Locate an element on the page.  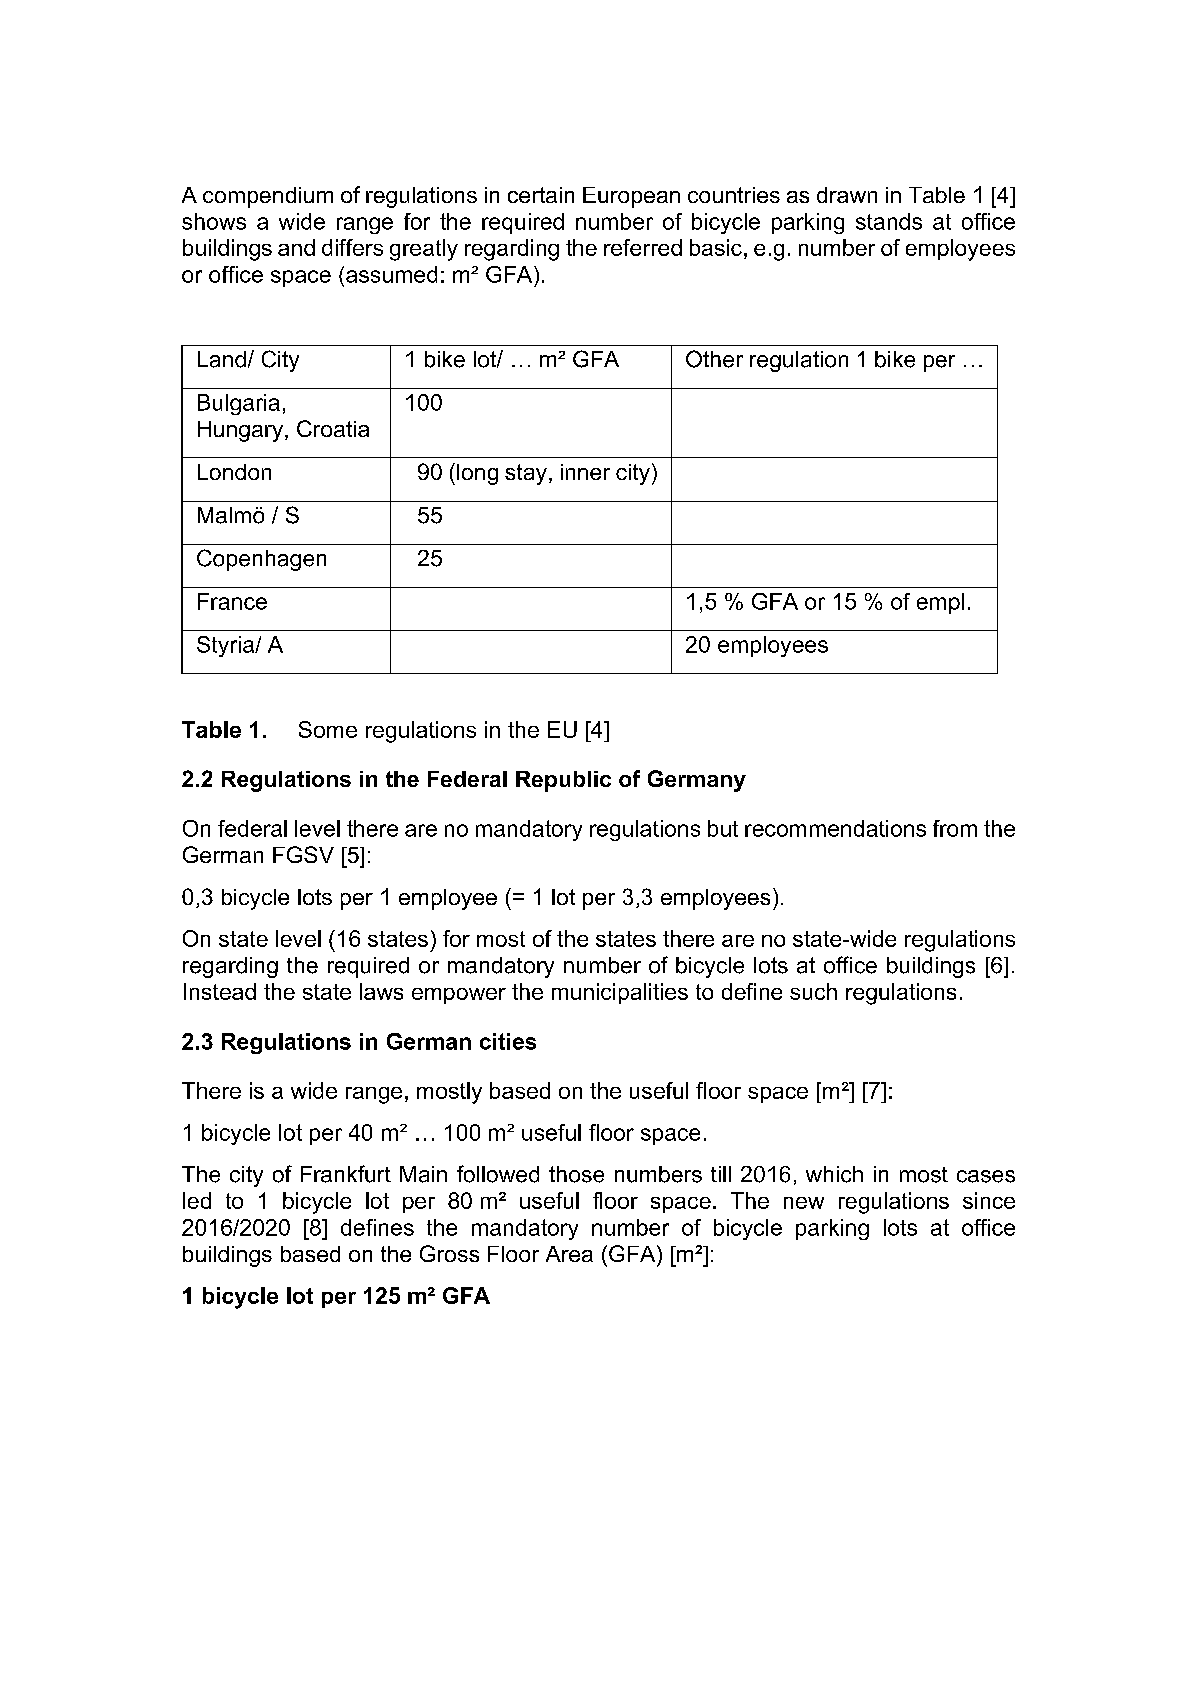
Area is located at coordinates (569, 1254).
